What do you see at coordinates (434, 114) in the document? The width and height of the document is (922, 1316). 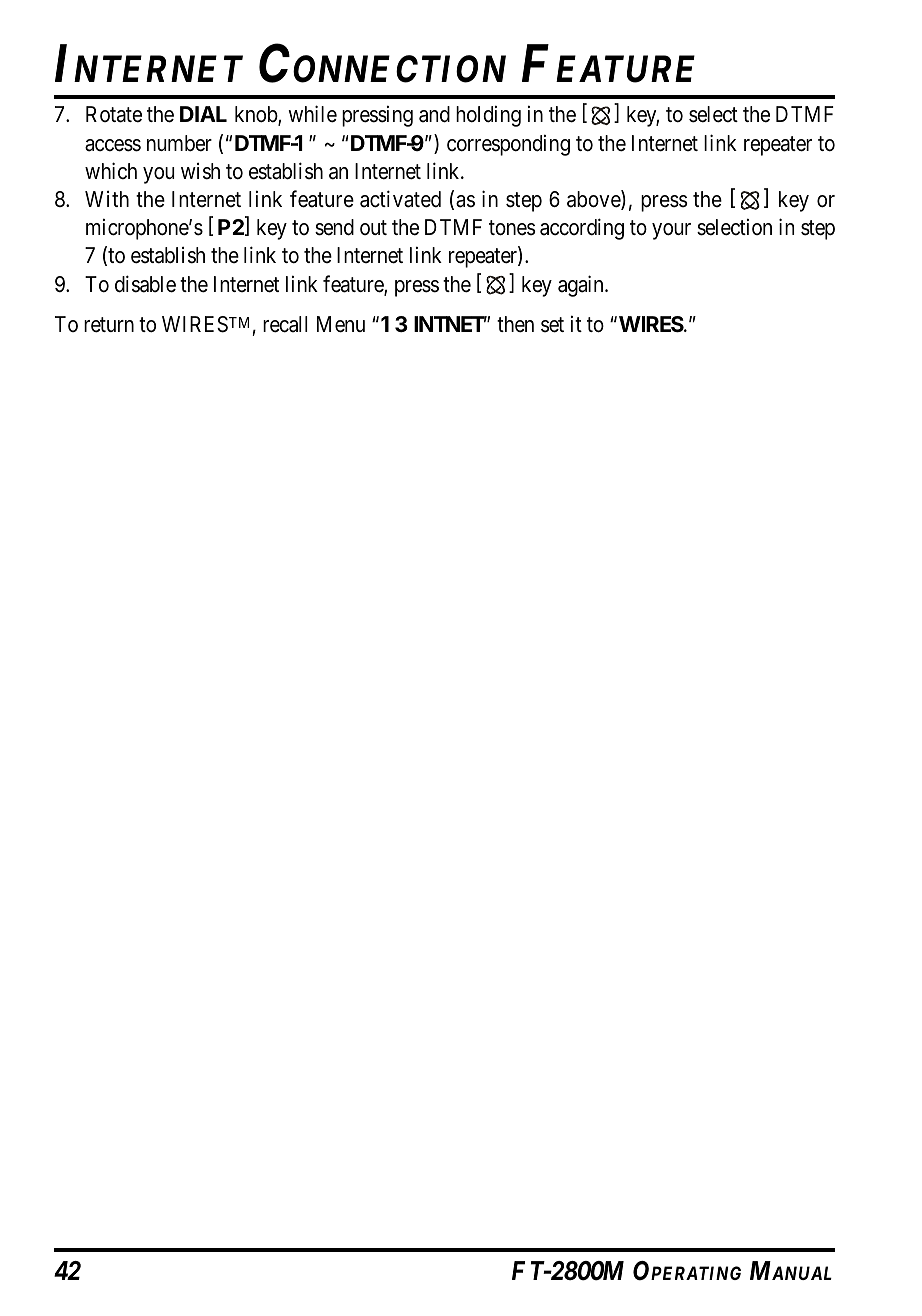 I see `and` at bounding box center [434, 114].
